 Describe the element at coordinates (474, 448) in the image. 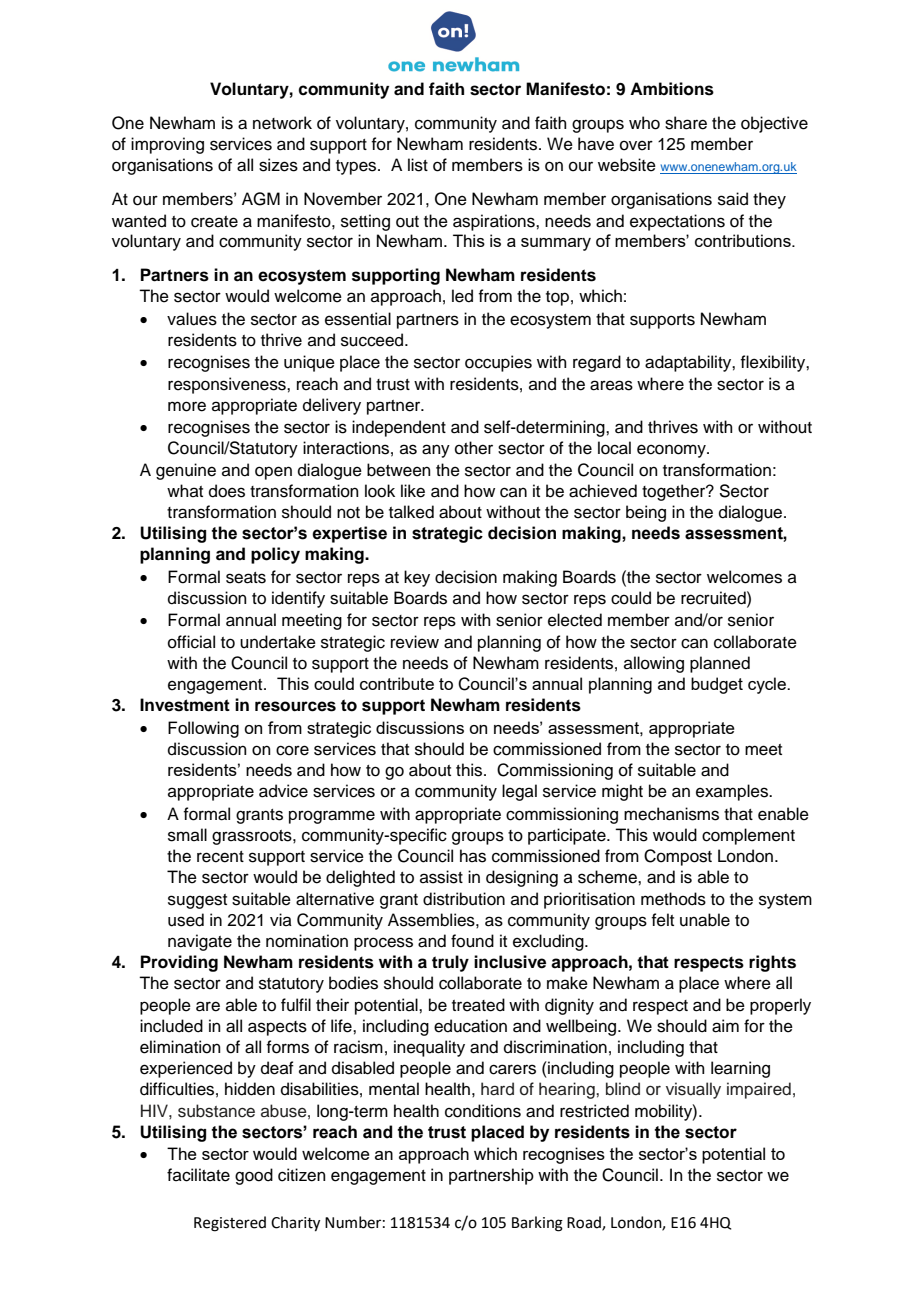

I see `other` at that location.
